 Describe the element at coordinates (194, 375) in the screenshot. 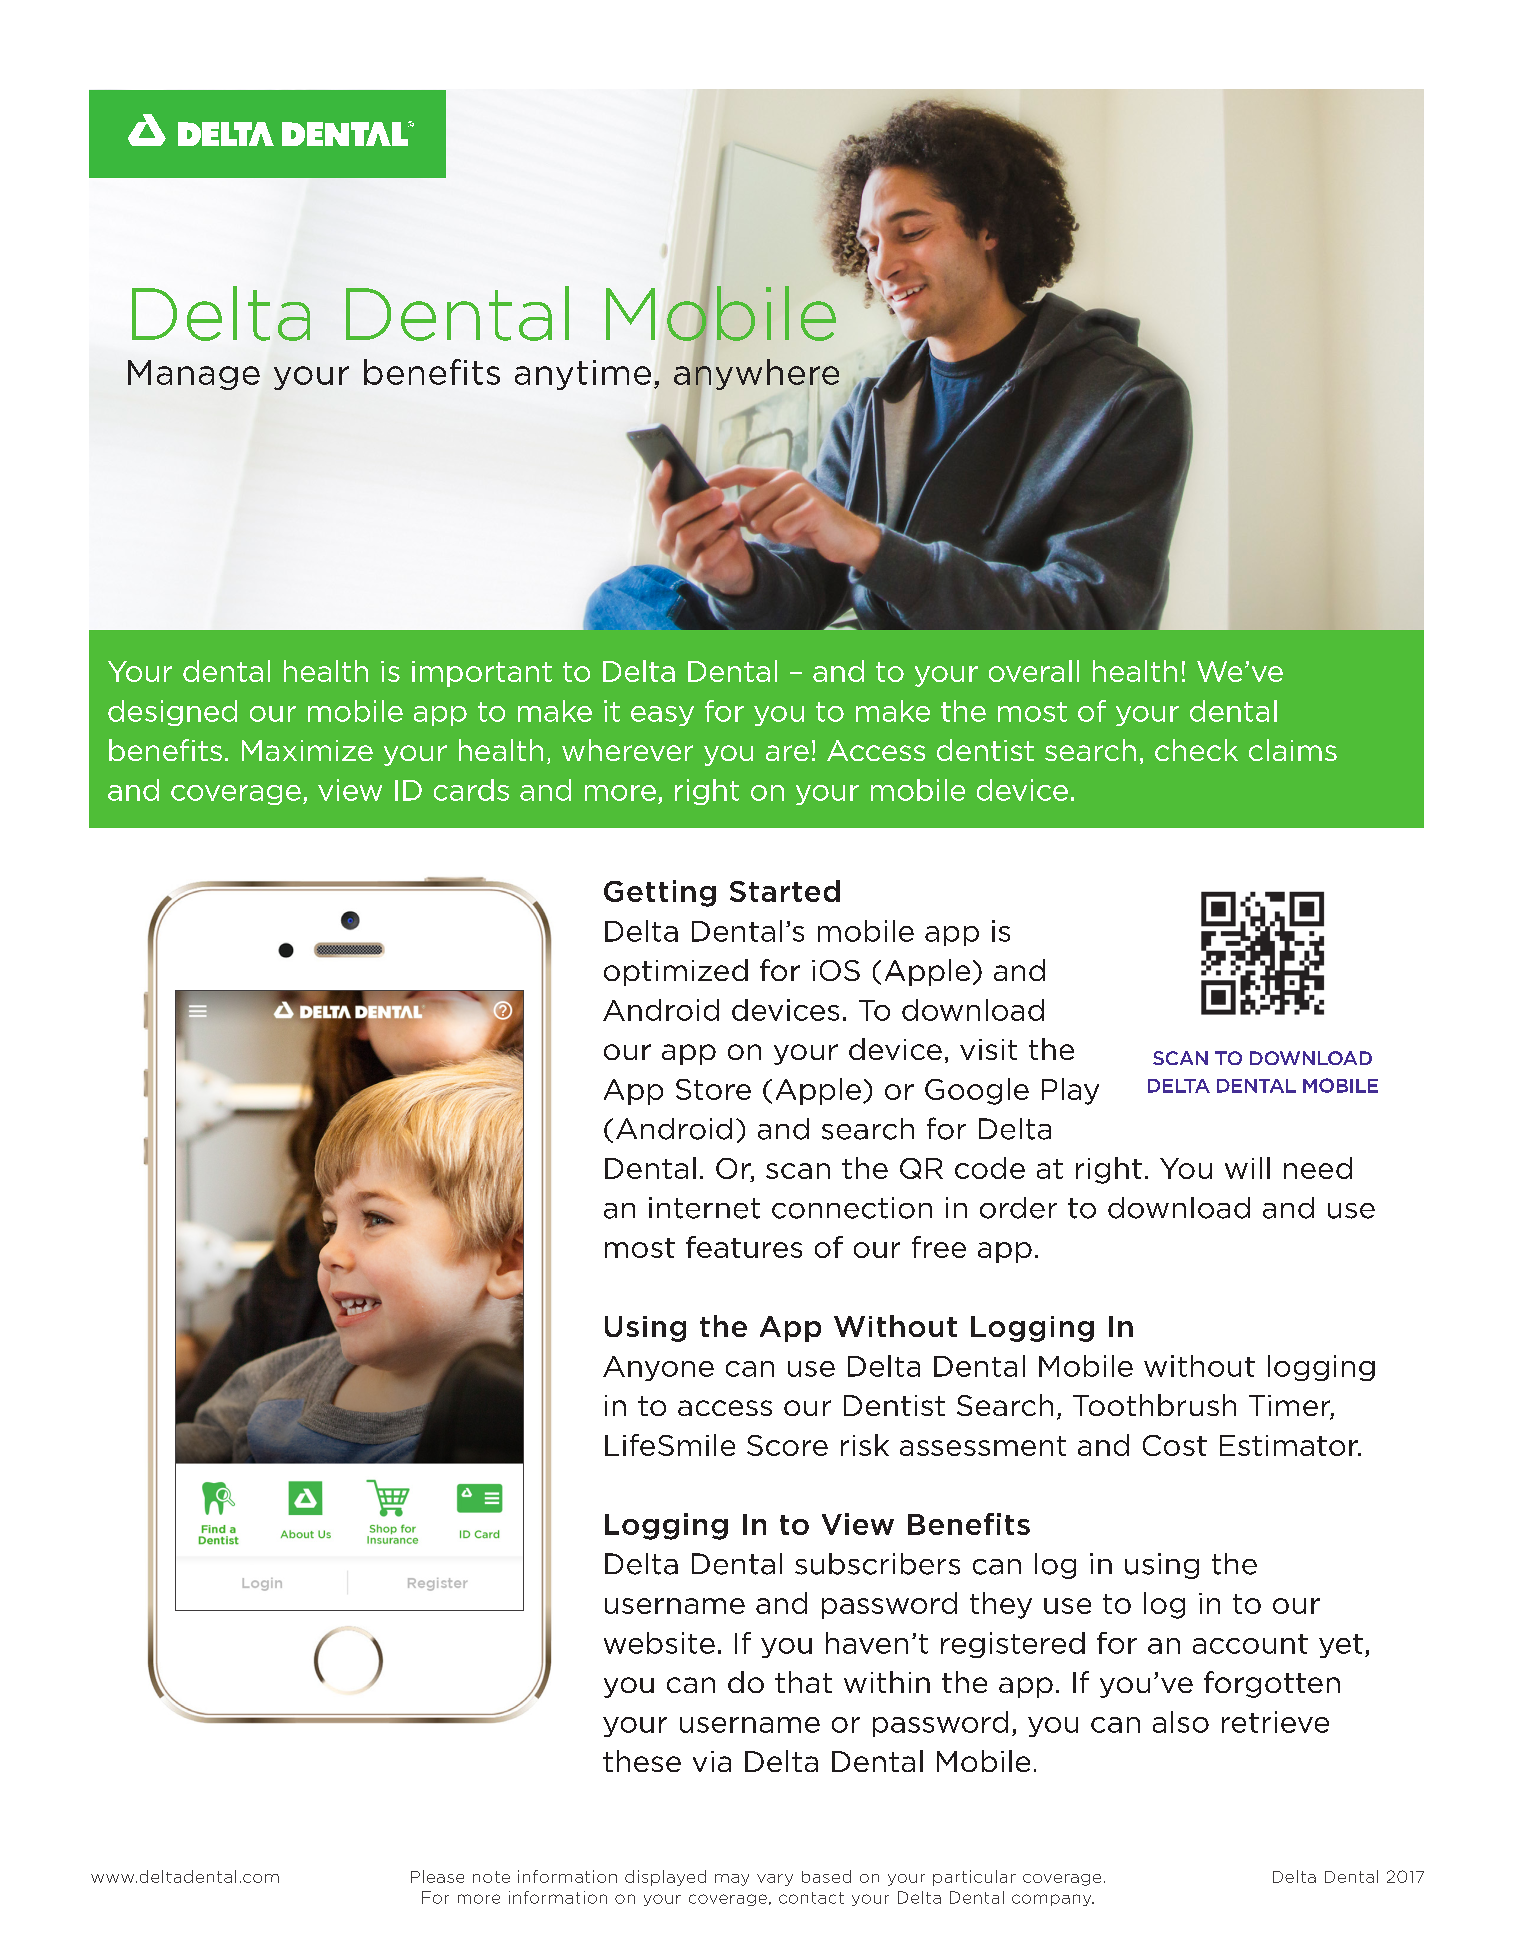

I see `Manage` at that location.
